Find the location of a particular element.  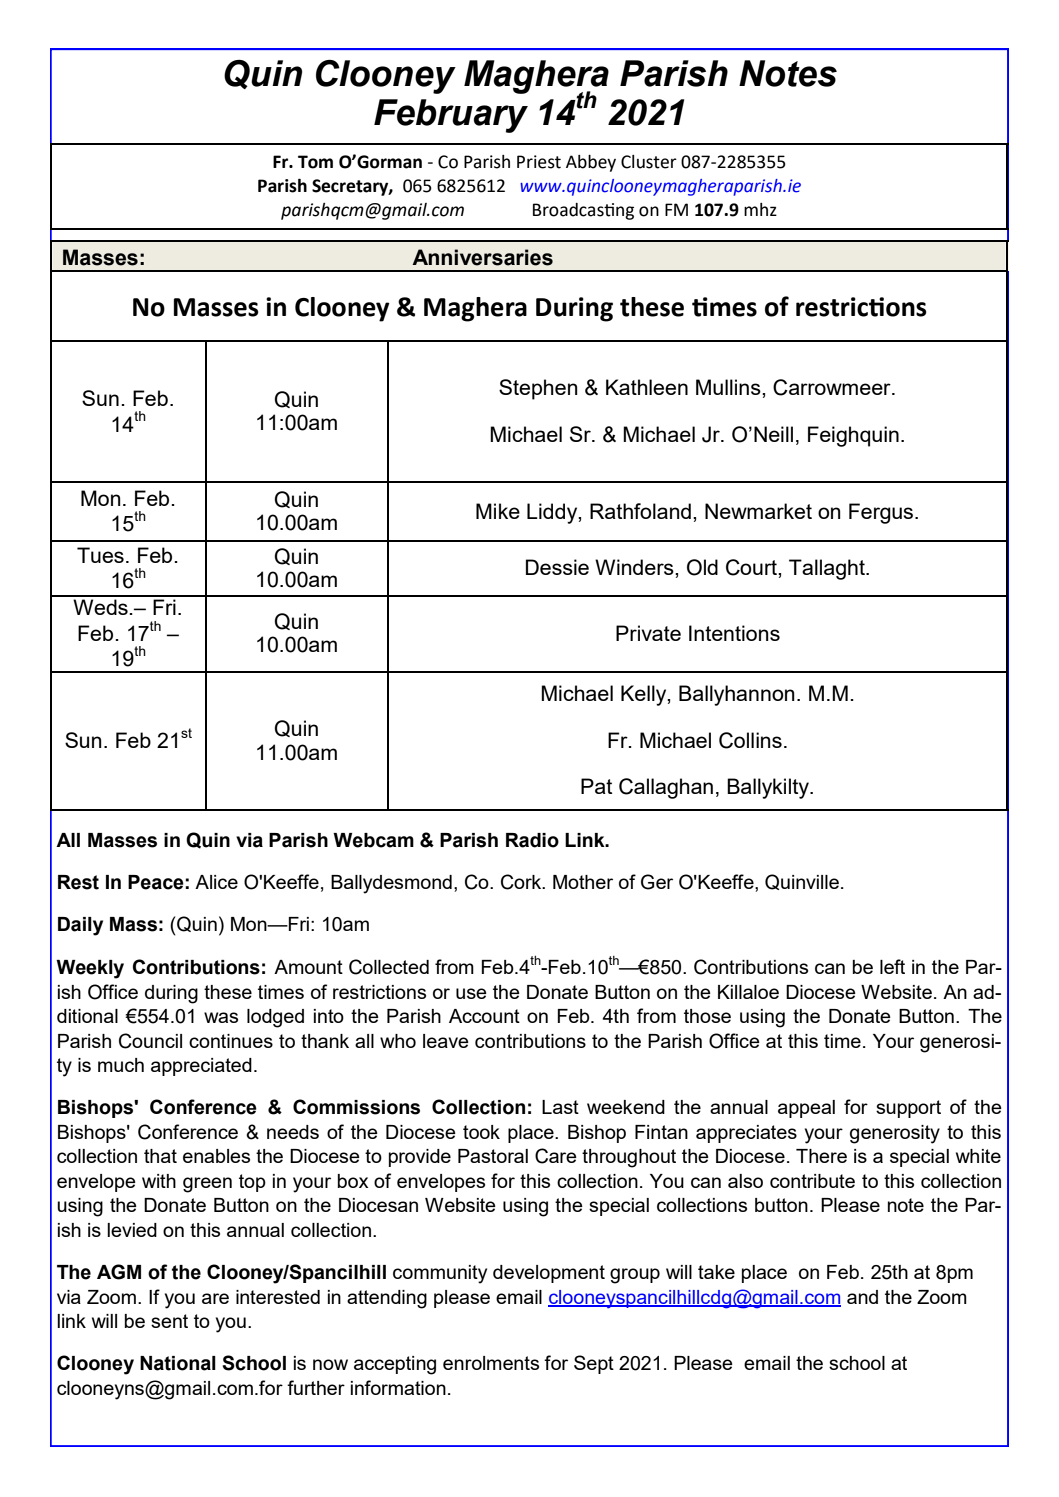

National is located at coordinates (178, 1363).
